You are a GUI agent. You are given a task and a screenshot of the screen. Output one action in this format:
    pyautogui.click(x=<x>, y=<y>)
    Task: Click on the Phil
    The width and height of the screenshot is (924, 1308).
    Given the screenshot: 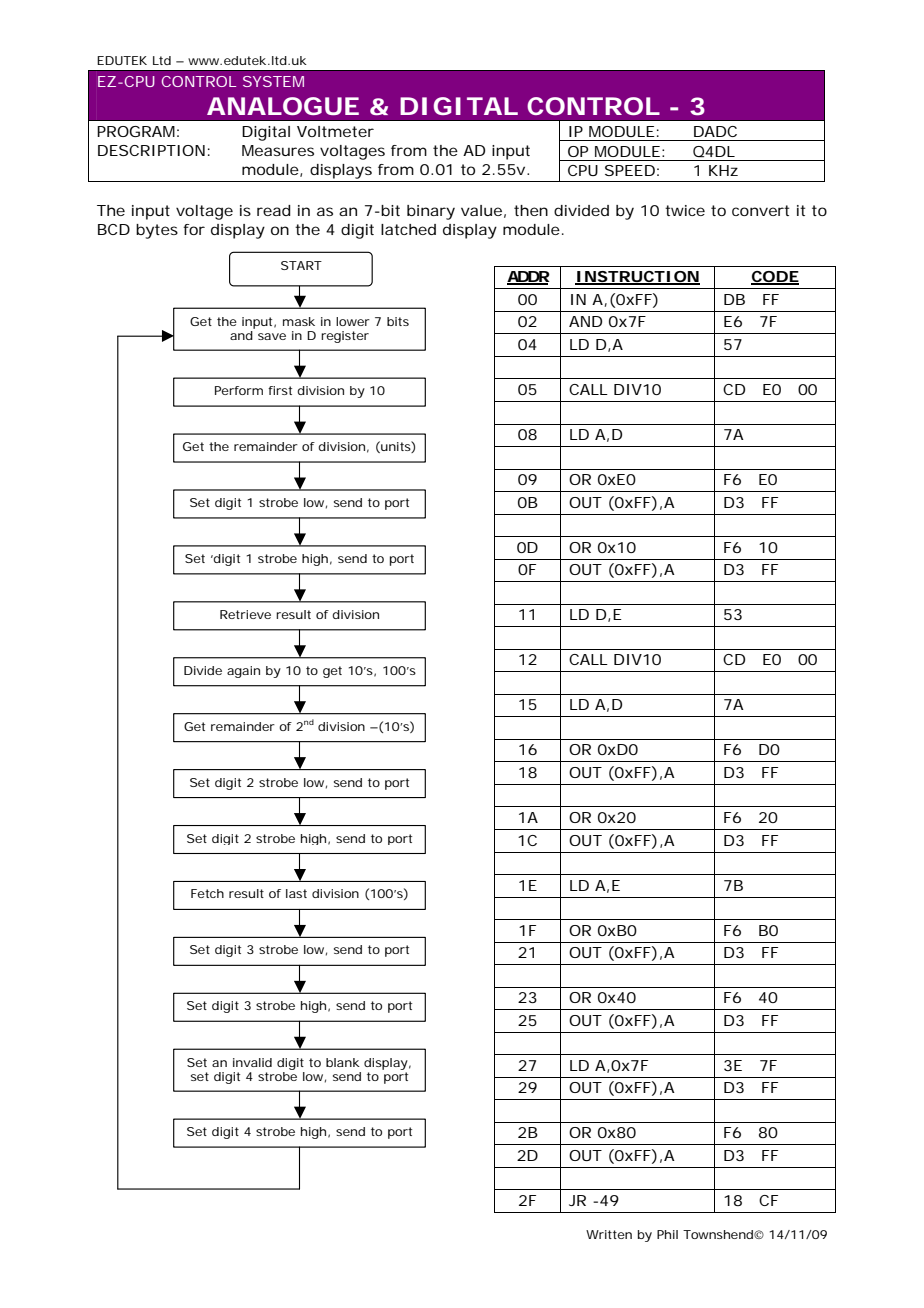 What is the action you would take?
    pyautogui.click(x=667, y=1234)
